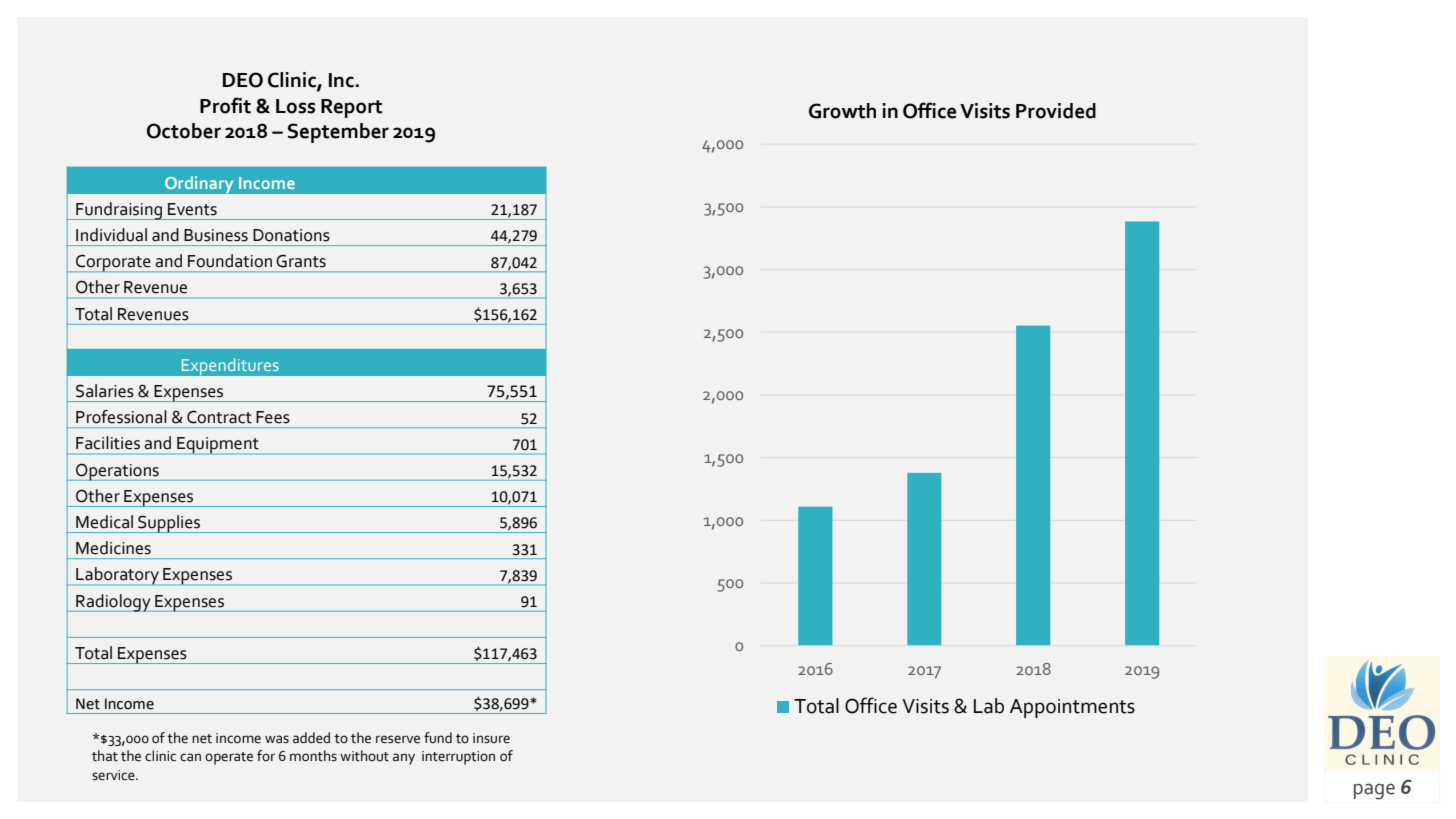 This page has height=819, width=1456. Describe the element at coordinates (113, 548) in the page. I see `Medicines` at that location.
